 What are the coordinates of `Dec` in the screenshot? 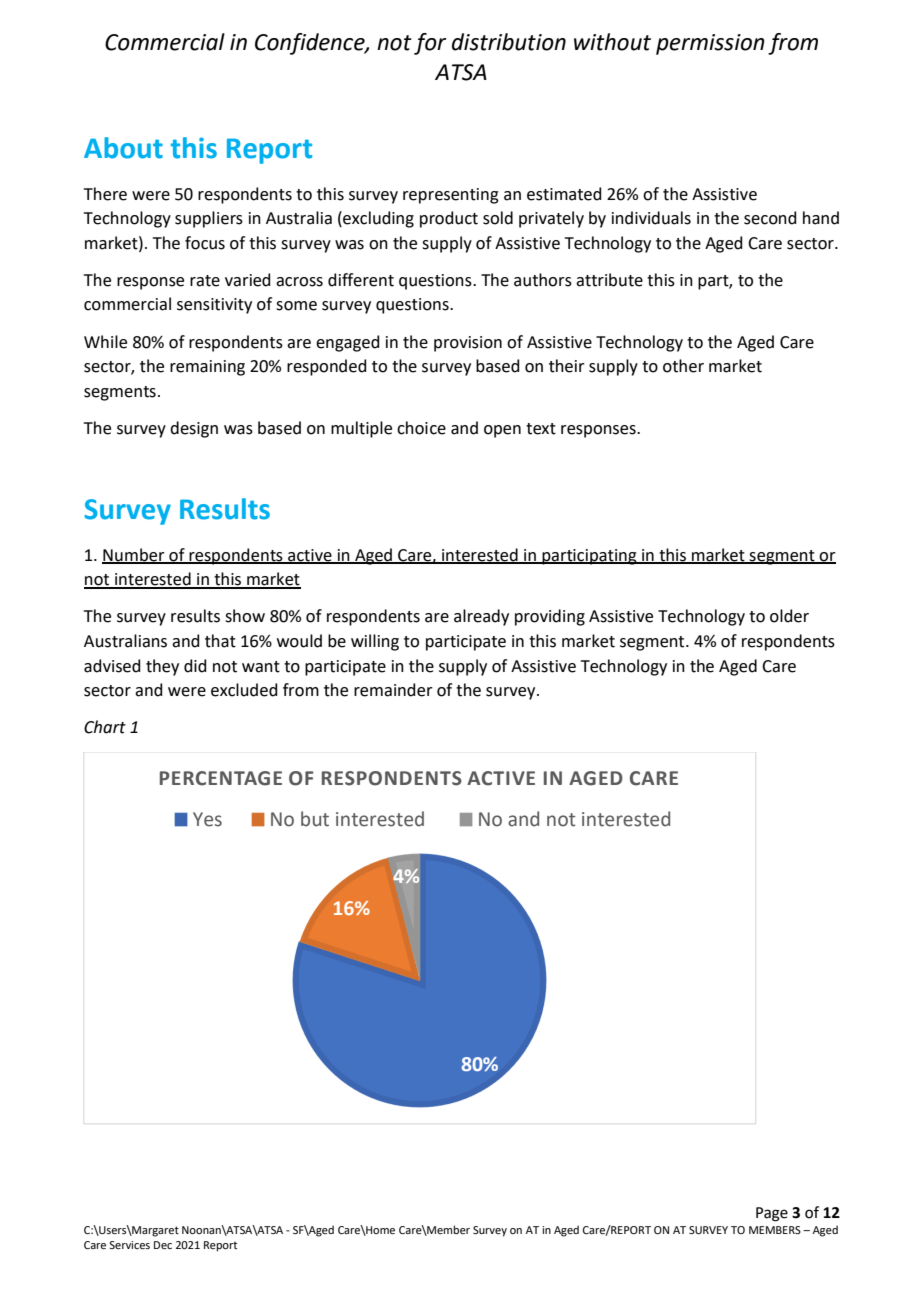 It's located at (163, 1245).
